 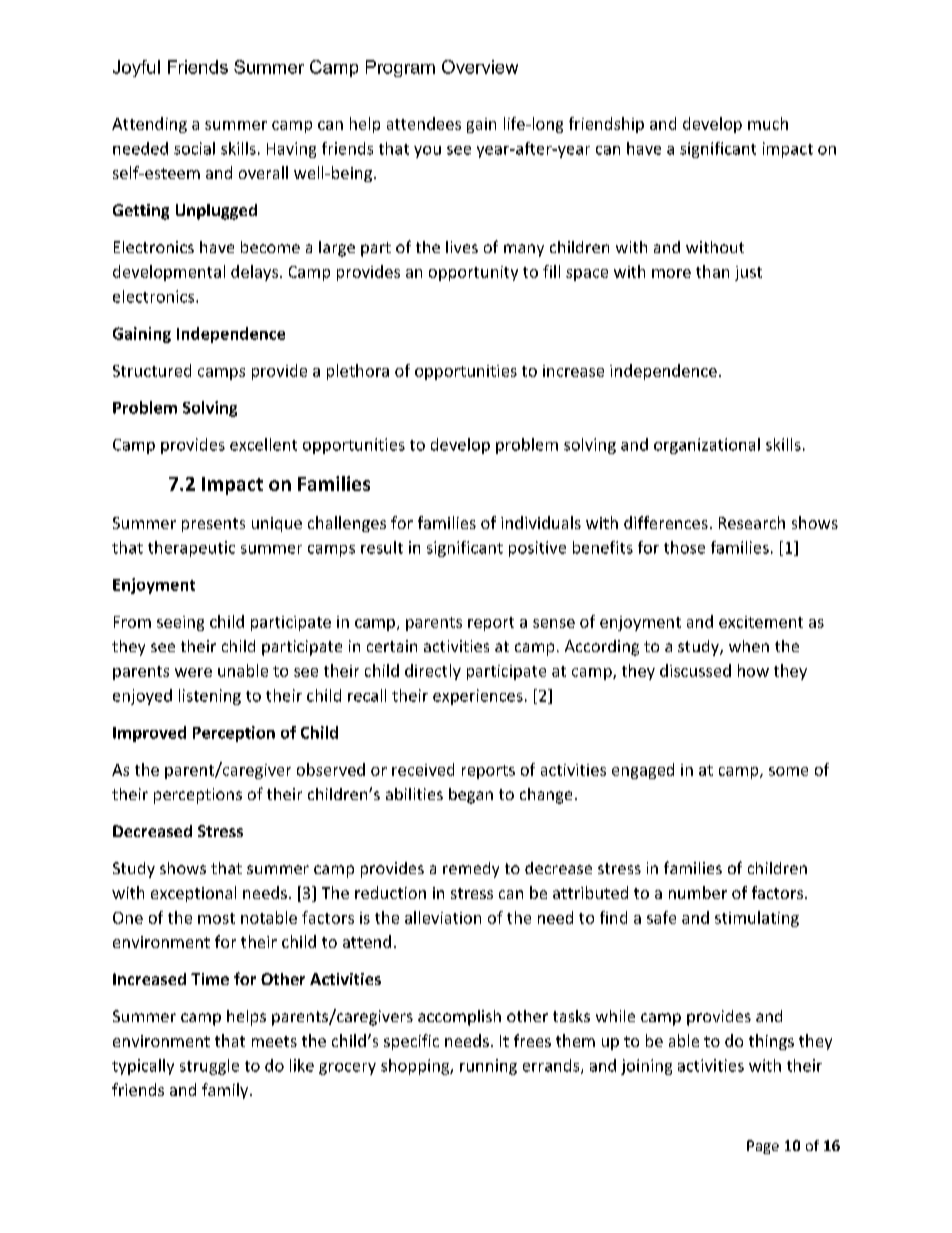 What do you see at coordinates (643, 771) in the screenshot?
I see `engaged` at bounding box center [643, 771].
